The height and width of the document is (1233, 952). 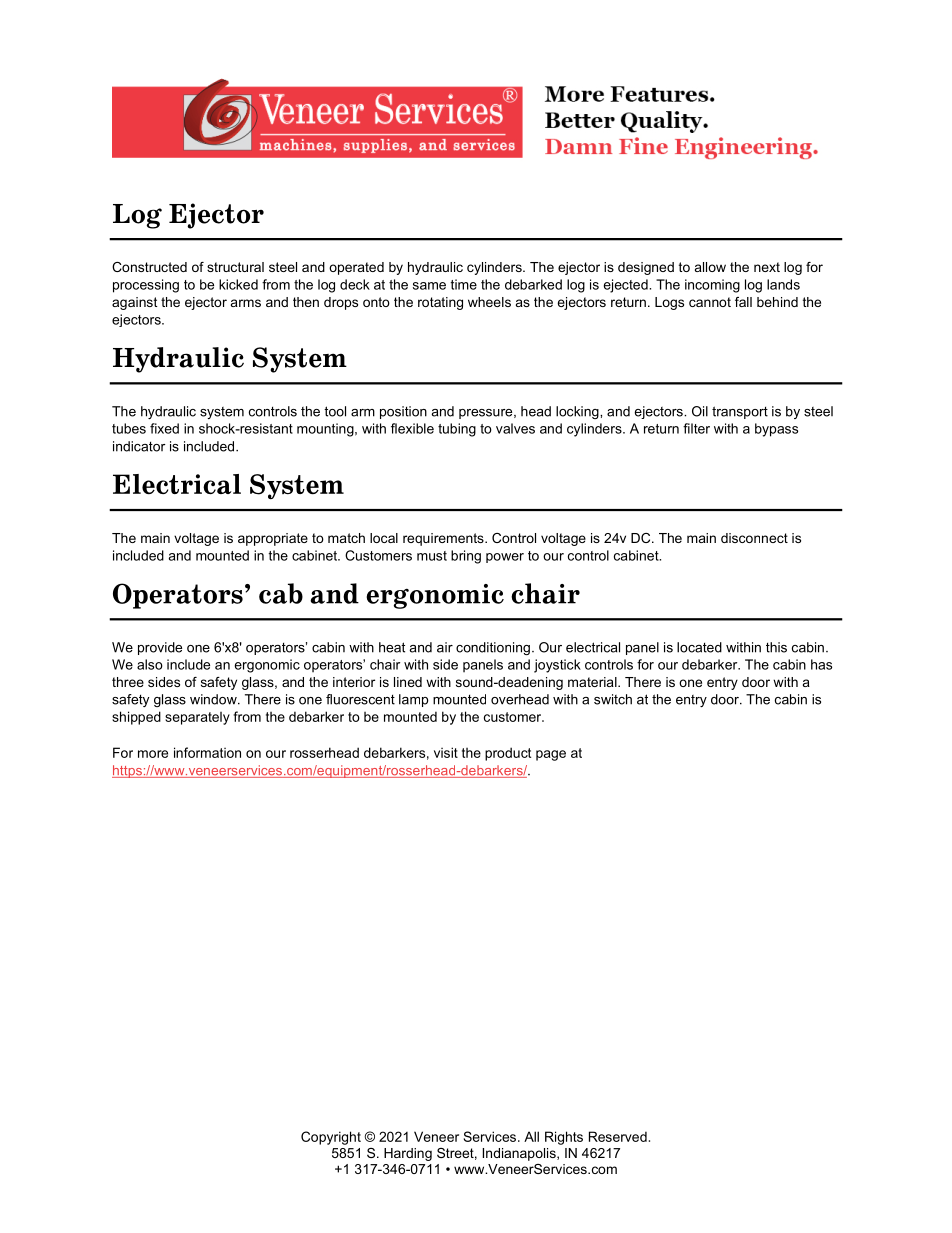 I want to click on kicked, so click(x=238, y=284).
